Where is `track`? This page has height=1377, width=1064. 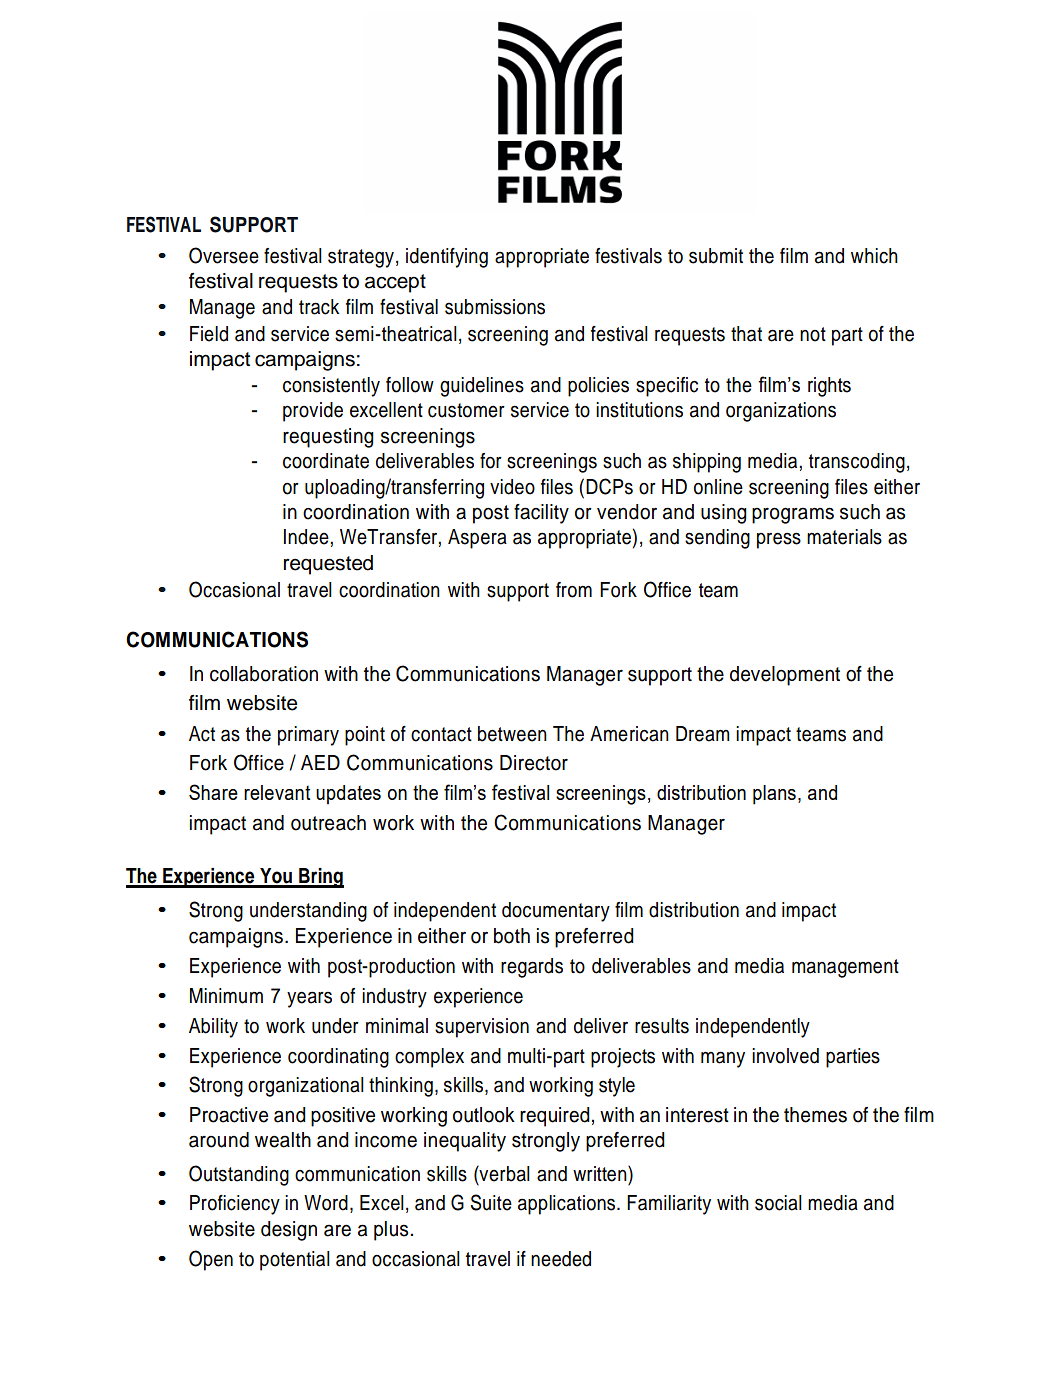
track is located at coordinates (319, 307).
